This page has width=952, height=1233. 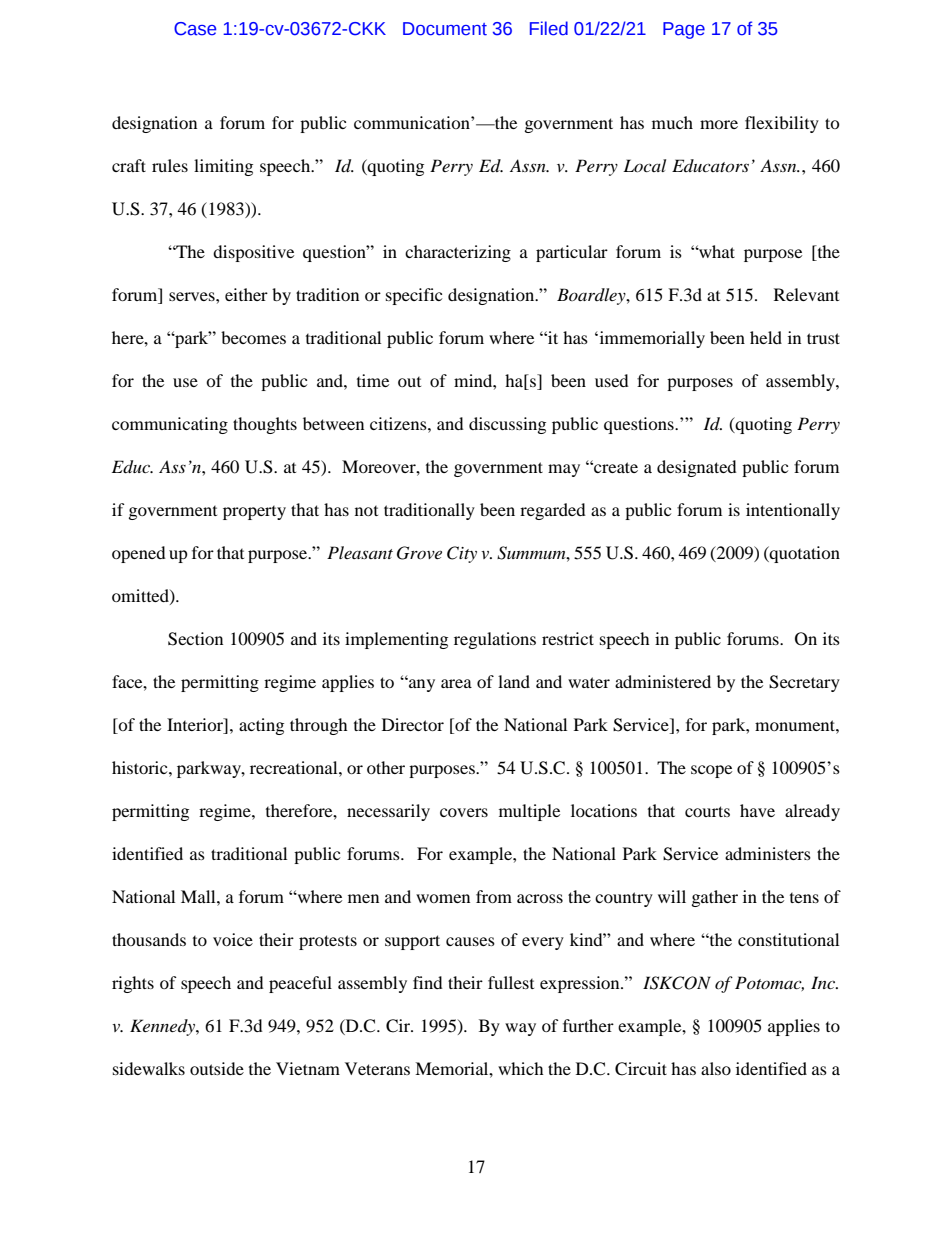 I want to click on outside, so click(x=217, y=1068).
